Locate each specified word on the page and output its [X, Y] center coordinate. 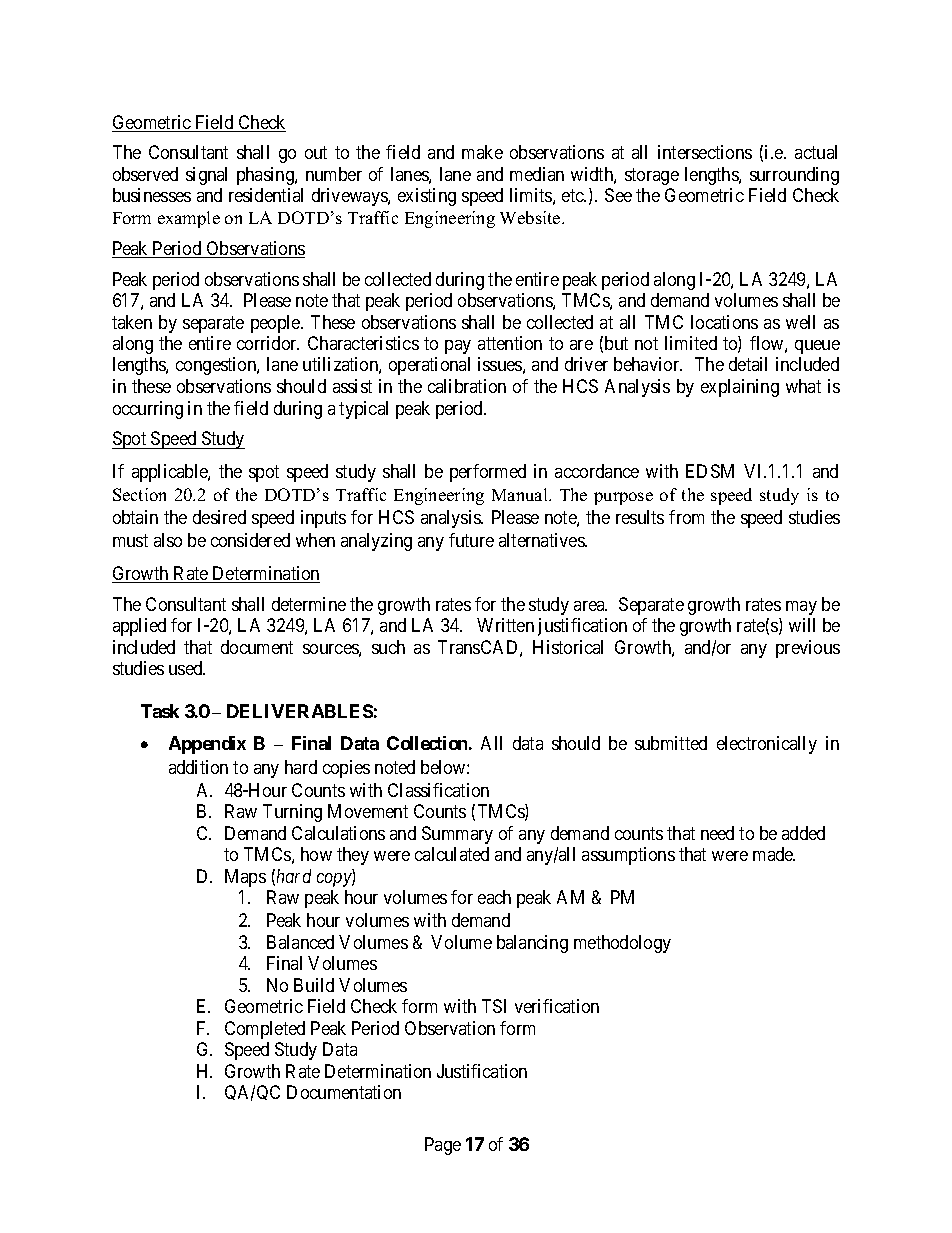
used [187, 668]
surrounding [794, 176]
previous [808, 649]
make [482, 152]
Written [505, 625]
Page [443, 1146]
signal [206, 176]
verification [557, 1006]
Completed [265, 1030]
